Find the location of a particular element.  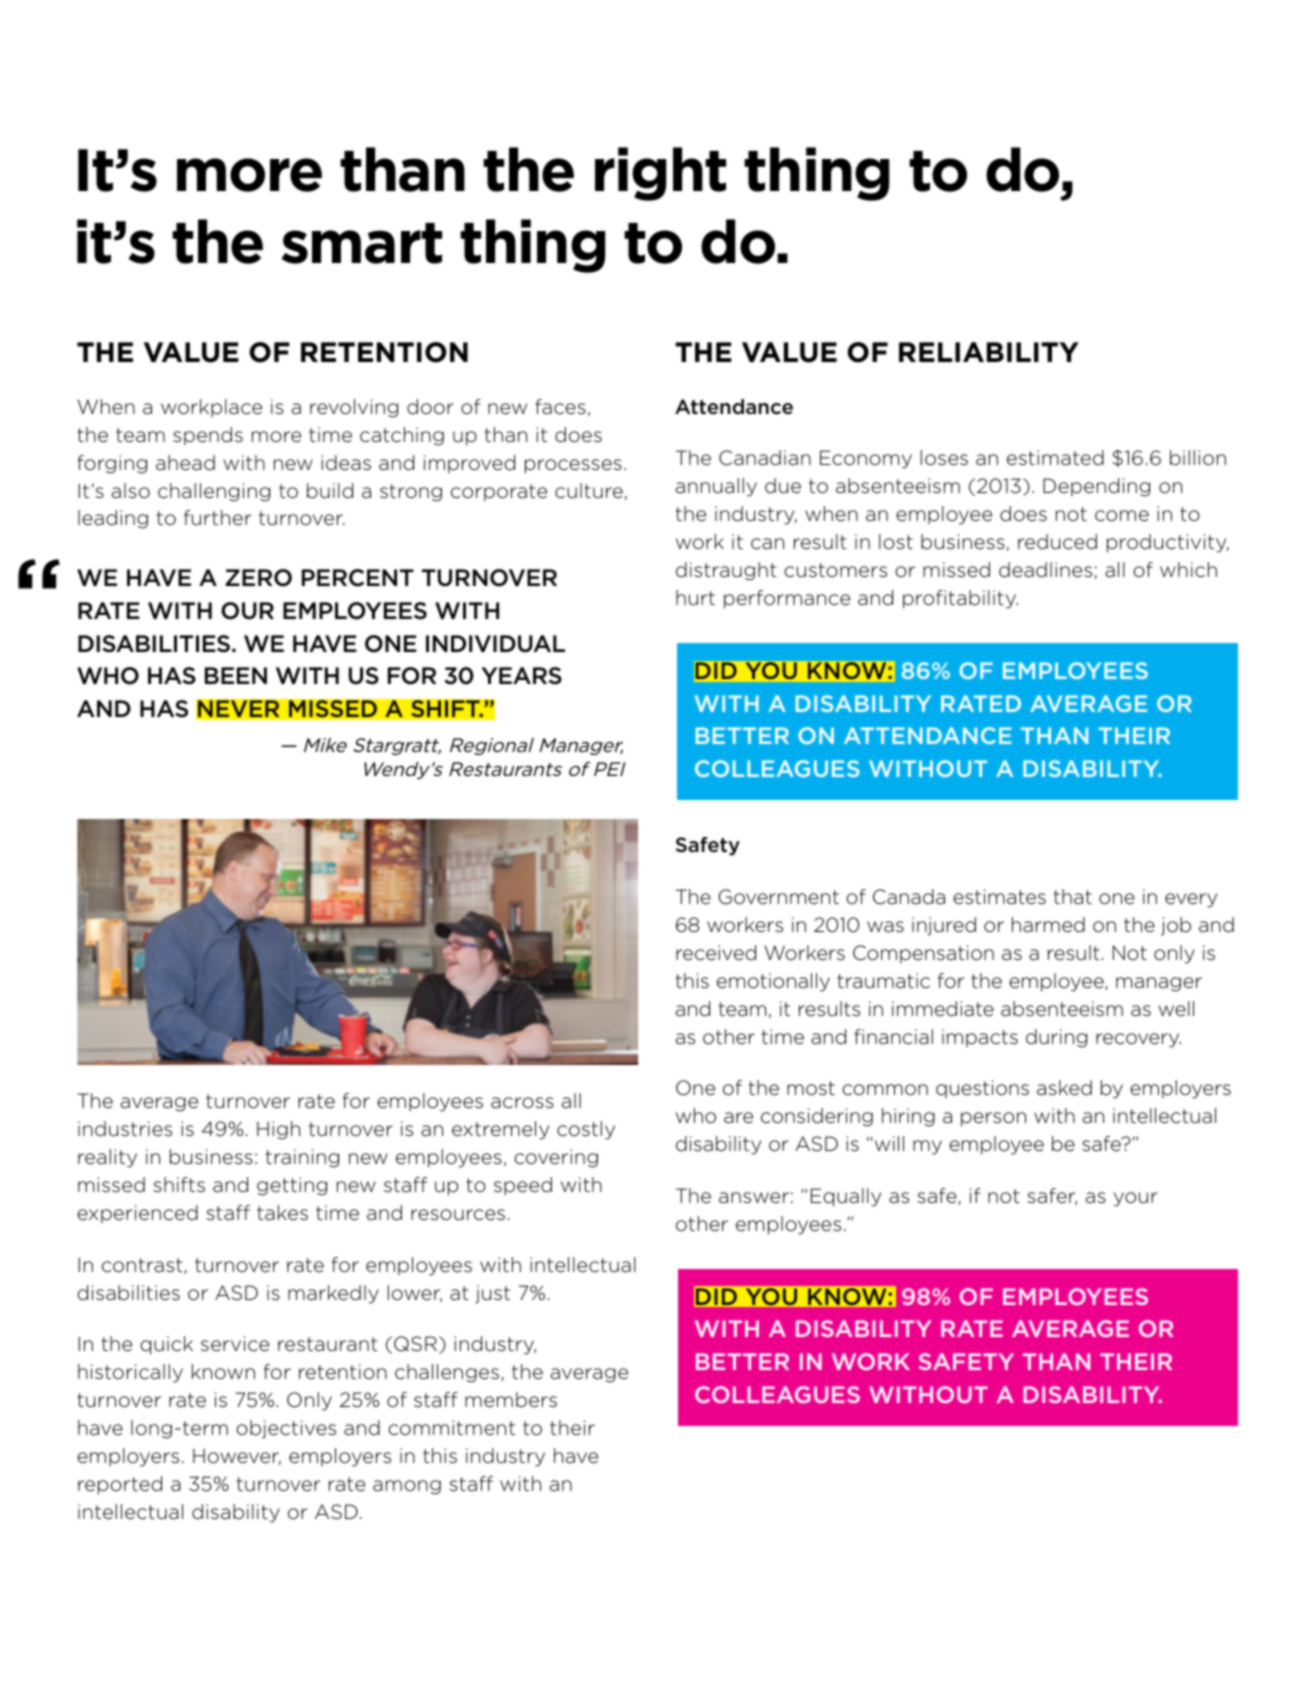

your is located at coordinates (1135, 1199).
